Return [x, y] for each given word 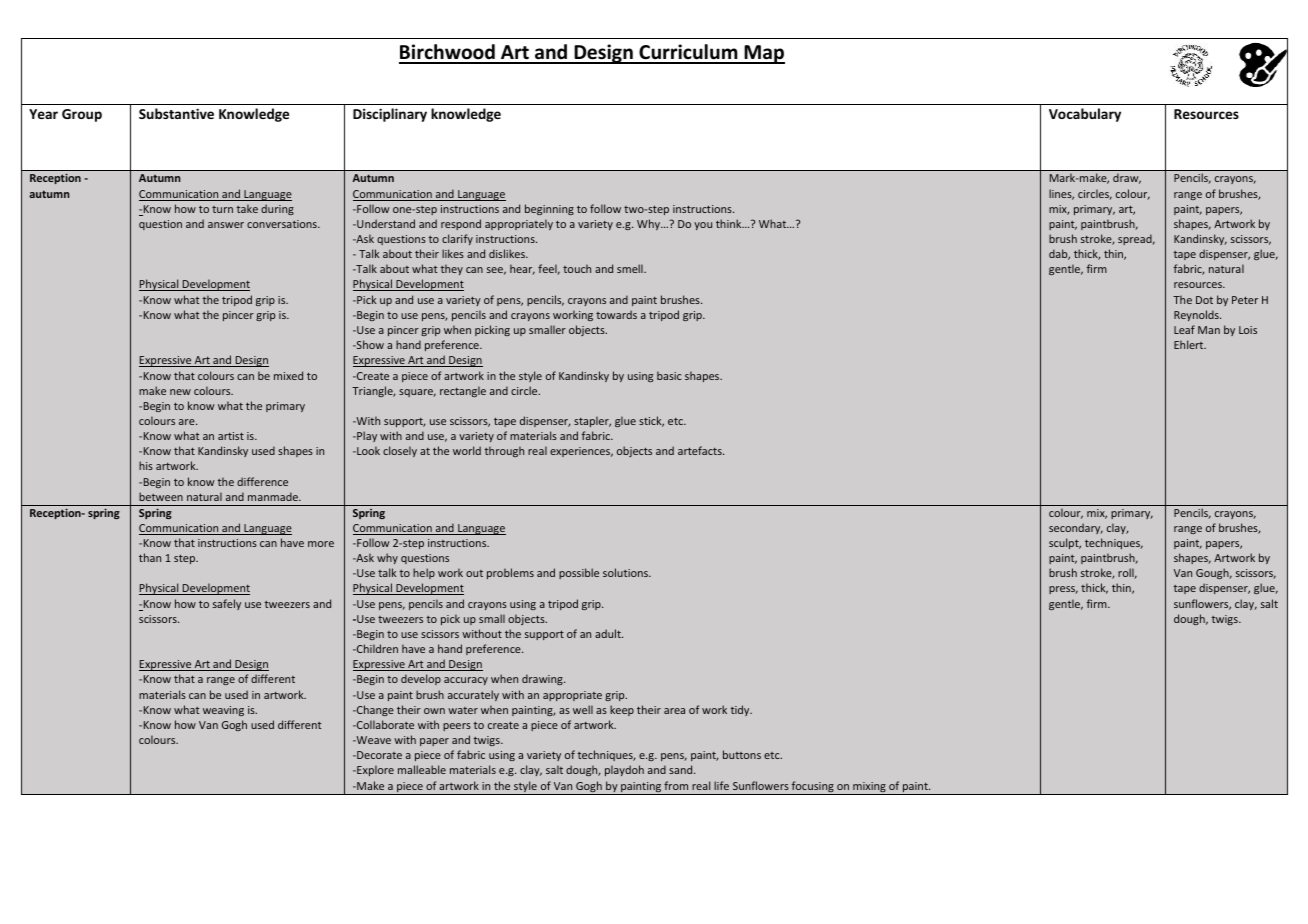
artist [231, 436]
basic [669, 375]
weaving [223, 711]
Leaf [1184, 329]
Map [763, 54]
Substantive [176, 113]
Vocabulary [1085, 115]
